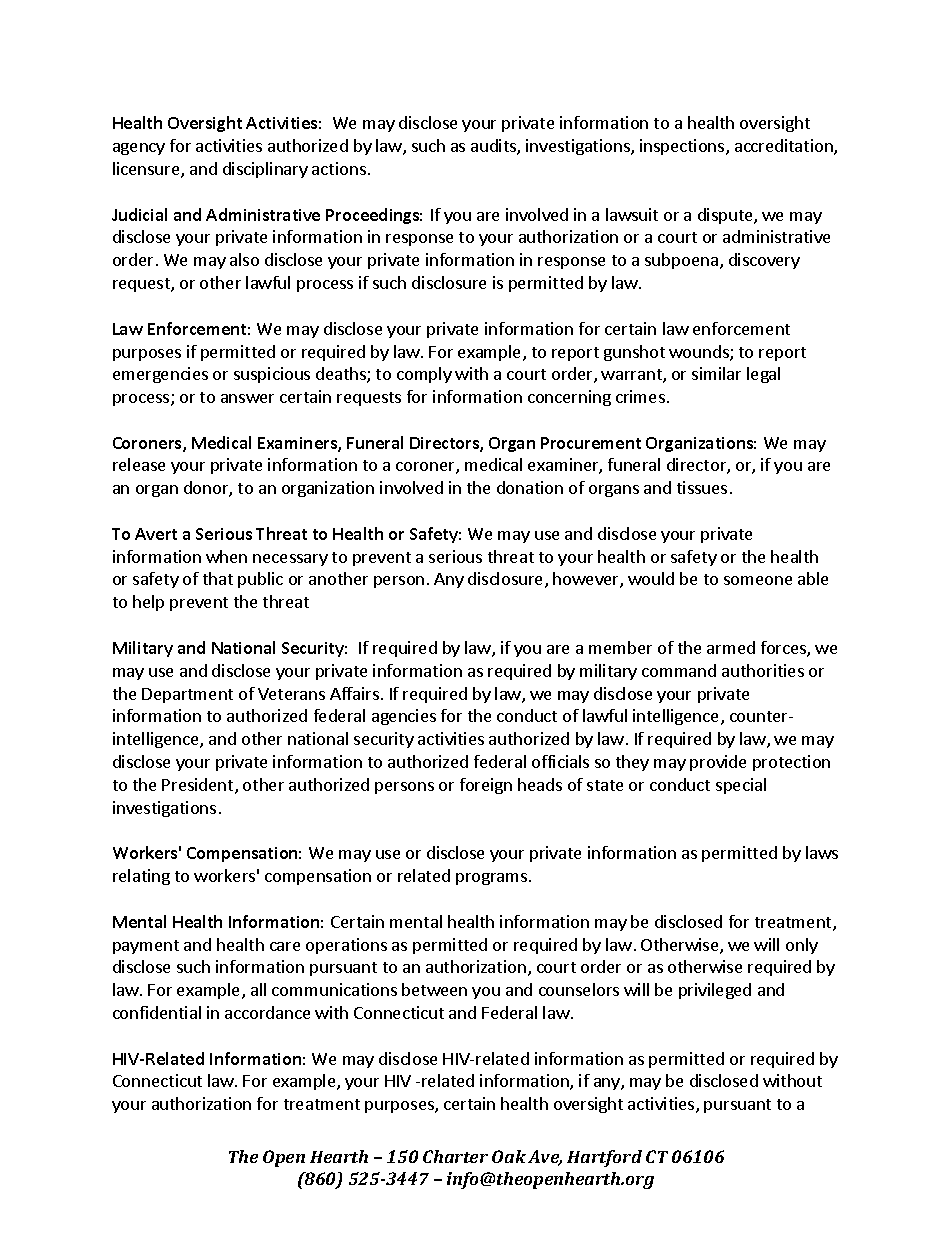 This screenshot has width=952, height=1233. Describe the element at coordinates (404, 717) in the screenshot. I see `agencies` at that location.
